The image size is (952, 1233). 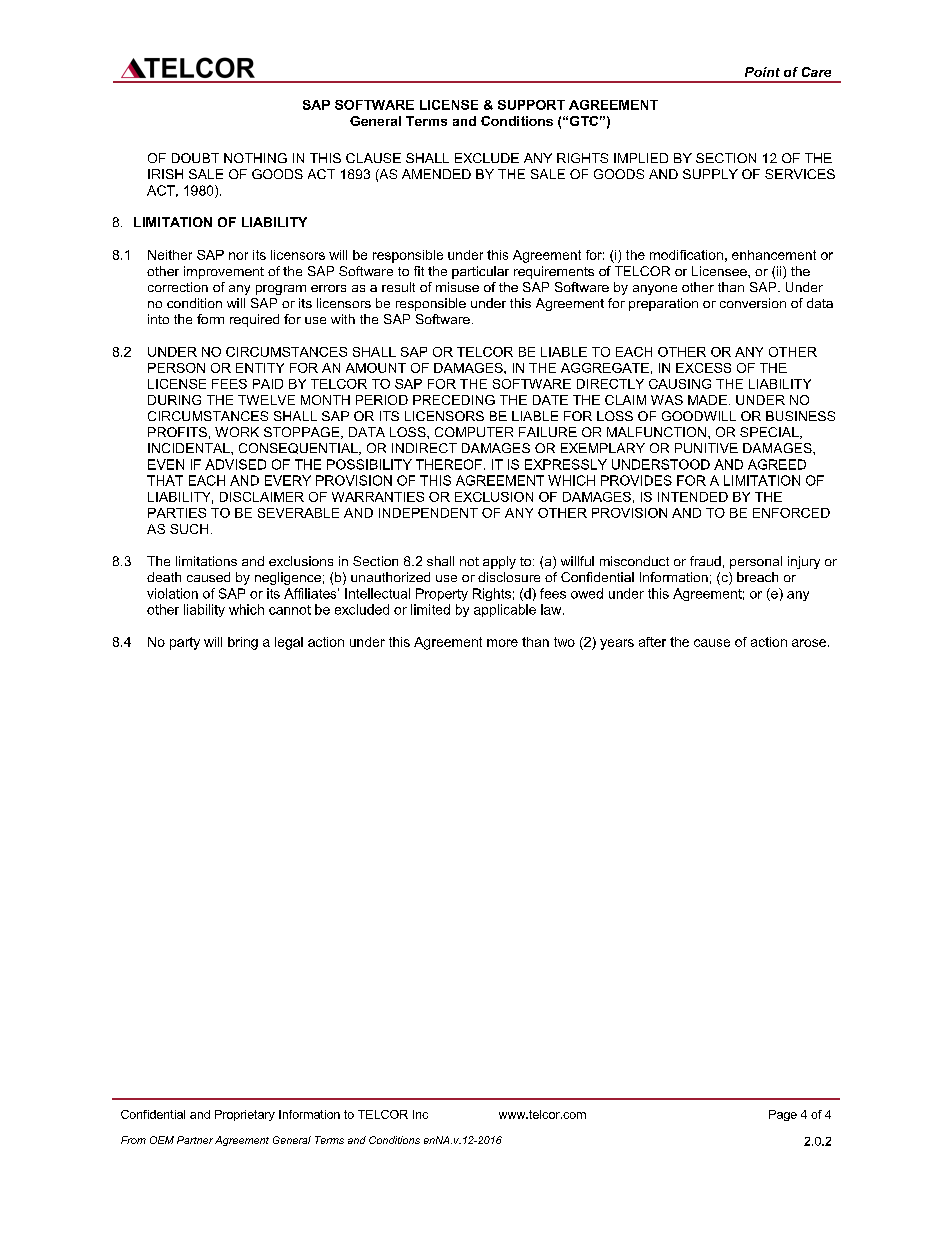 What do you see at coordinates (177, 513) in the screenshot?
I see `PARTIES` at bounding box center [177, 513].
